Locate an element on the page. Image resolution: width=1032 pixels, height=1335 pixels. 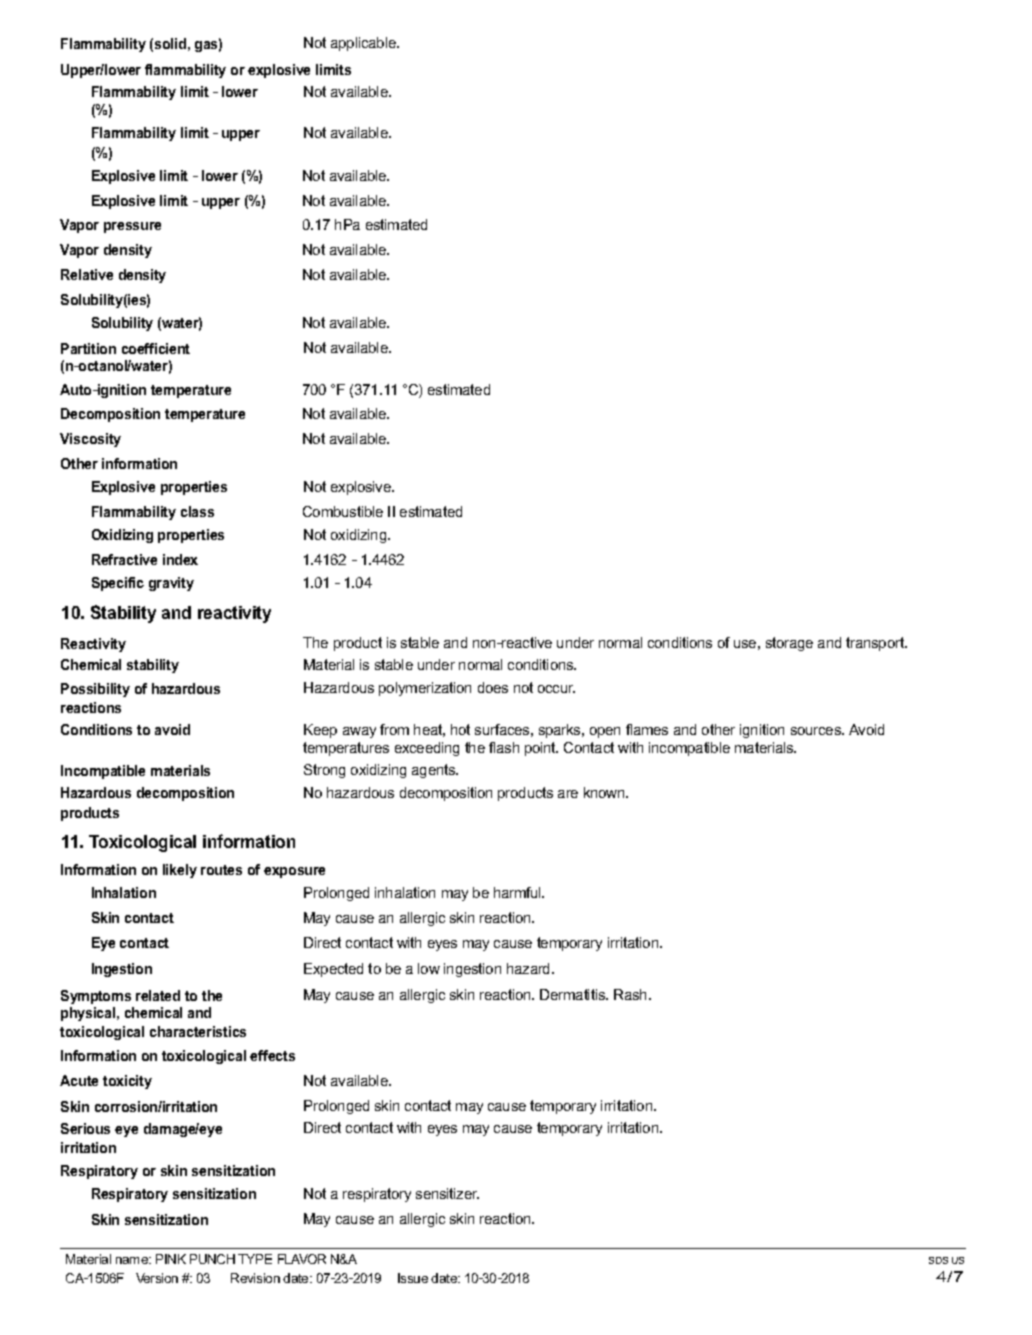
transport is located at coordinates (876, 644).
